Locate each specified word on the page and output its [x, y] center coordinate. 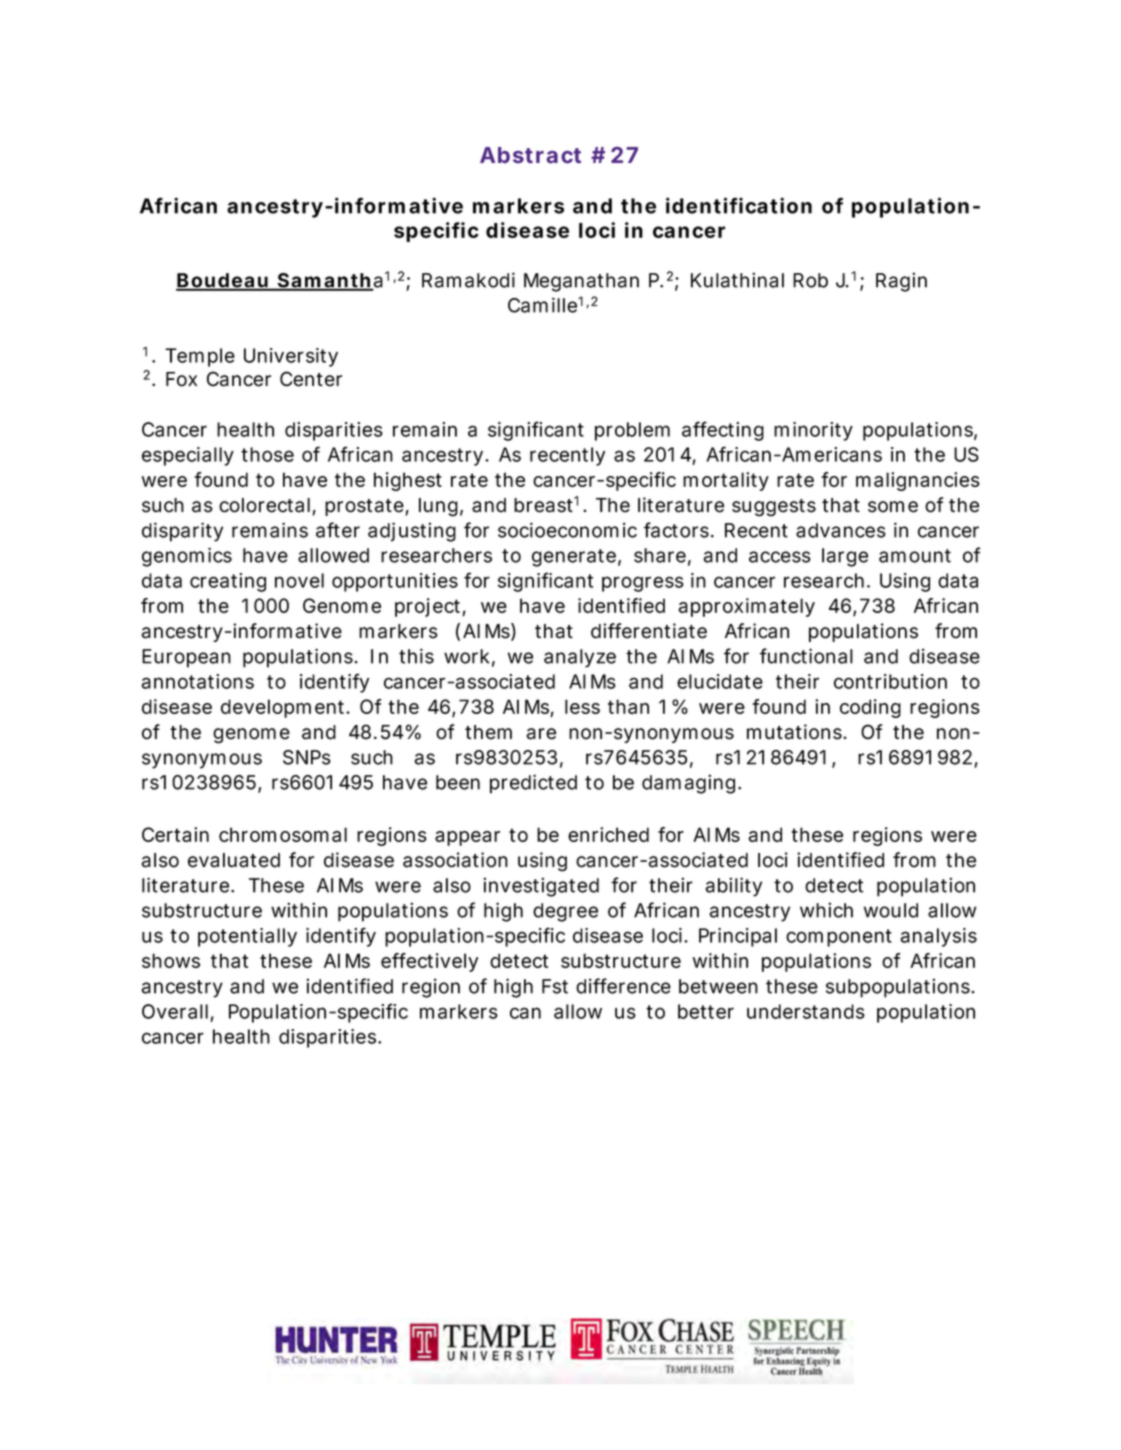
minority [813, 431]
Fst [555, 986]
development [284, 708]
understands [806, 1011]
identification [739, 205]
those [267, 454]
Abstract [530, 155]
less [582, 706]
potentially [247, 937]
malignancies [918, 481]
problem [632, 431]
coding [870, 708]
